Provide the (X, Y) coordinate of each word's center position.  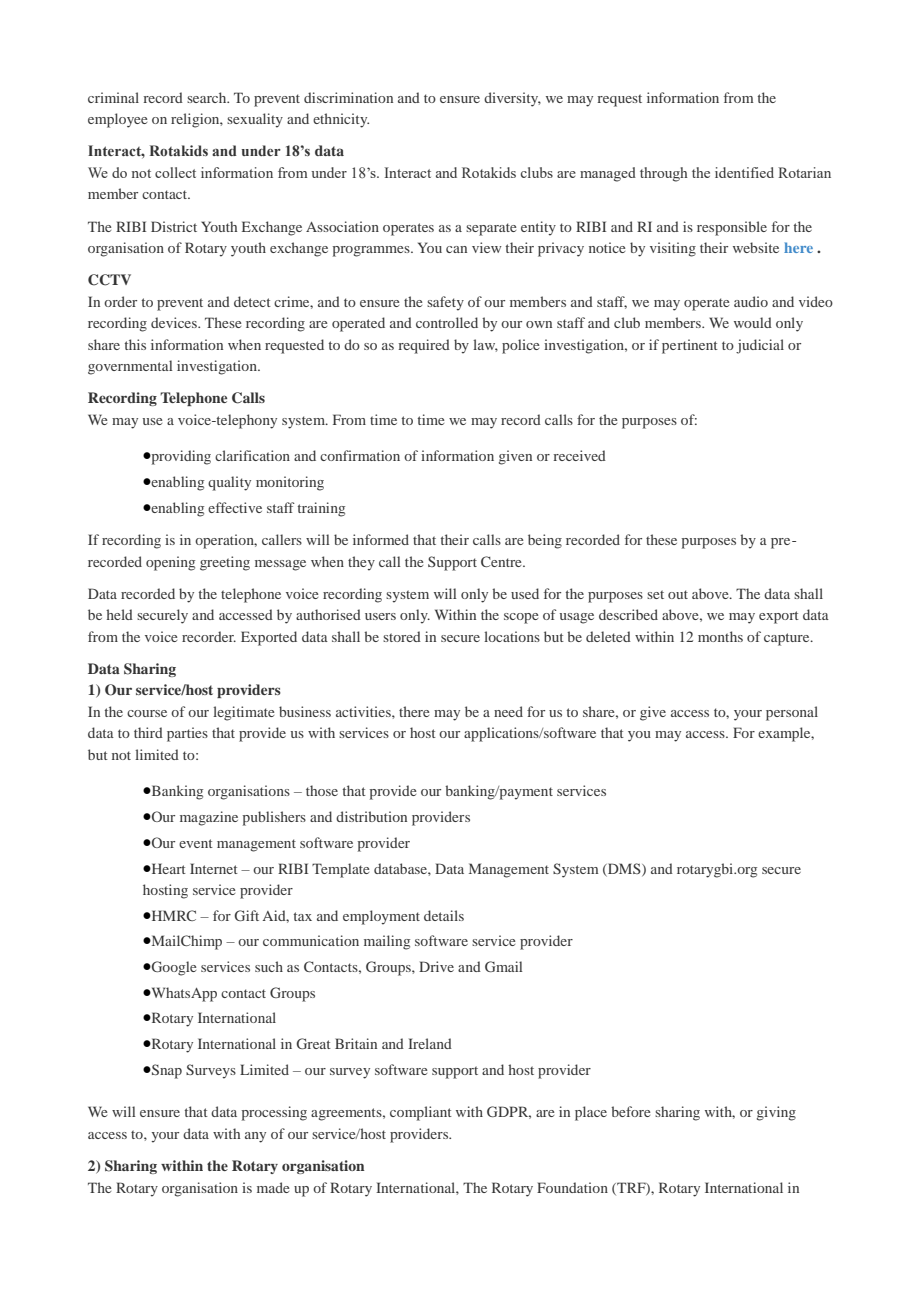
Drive (436, 966)
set (655, 594)
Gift (246, 915)
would (753, 322)
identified (744, 172)
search (208, 97)
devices (175, 322)
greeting (225, 563)
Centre (502, 561)
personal (792, 713)
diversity (512, 99)
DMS (624, 869)
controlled (447, 322)
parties (187, 734)
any (255, 1137)
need (508, 711)
